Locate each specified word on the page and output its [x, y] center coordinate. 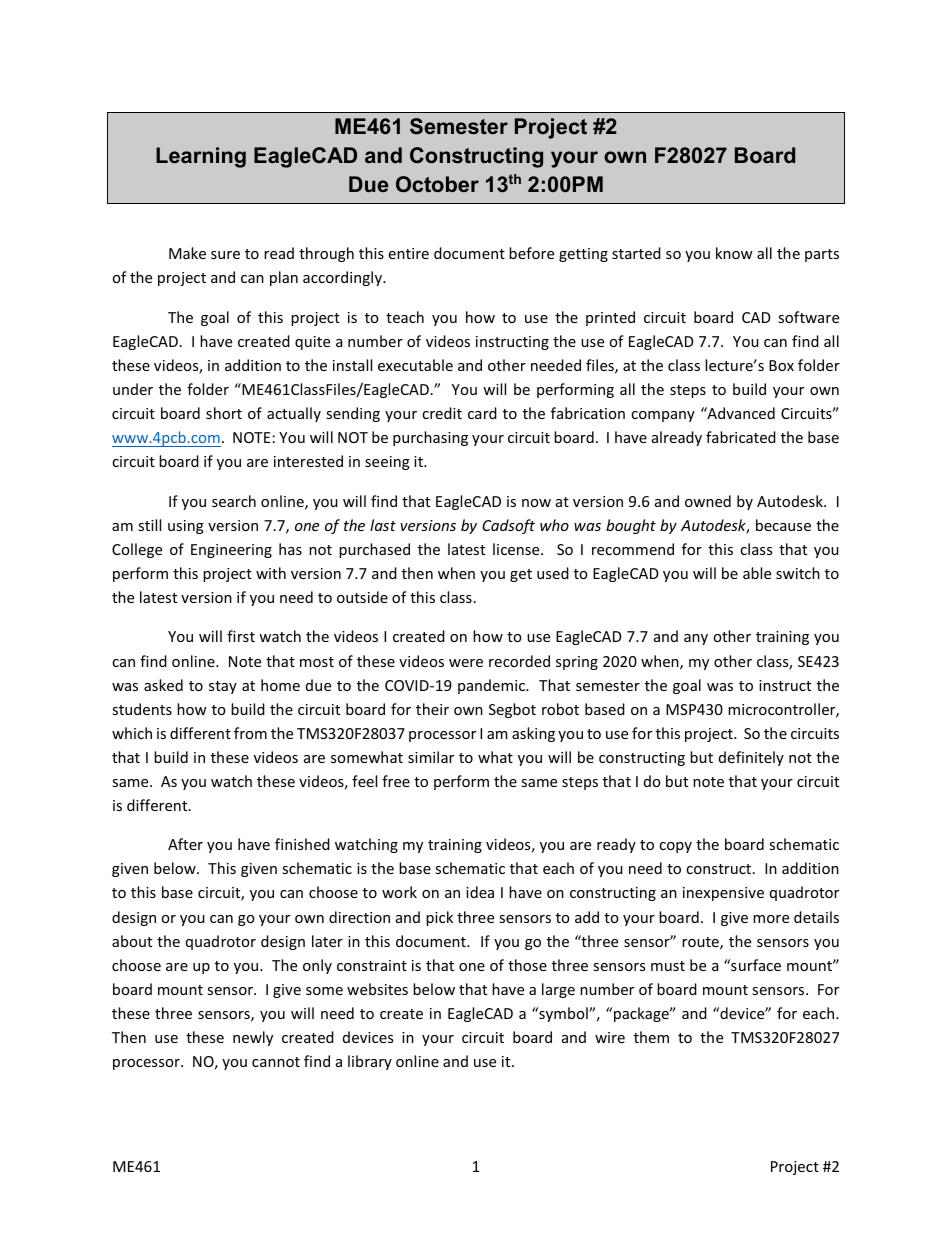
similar [431, 757]
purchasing [430, 438]
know [734, 253]
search [234, 501]
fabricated [741, 437]
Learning [201, 157]
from [250, 733]
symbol [563, 1014]
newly [253, 1038]
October [437, 184]
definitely [751, 758]
